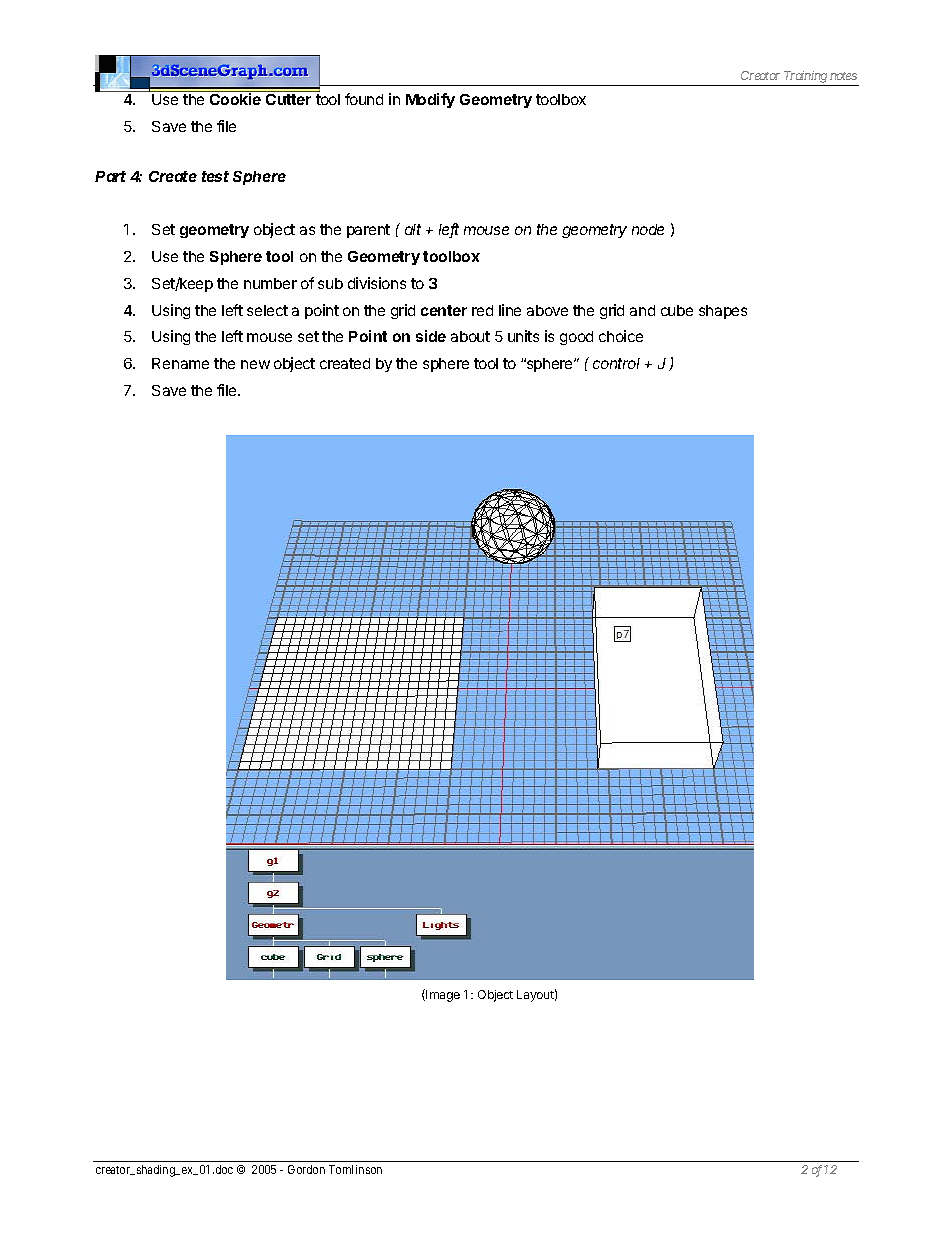 This screenshot has height=1233, width=952. I want to click on new, so click(255, 364).
